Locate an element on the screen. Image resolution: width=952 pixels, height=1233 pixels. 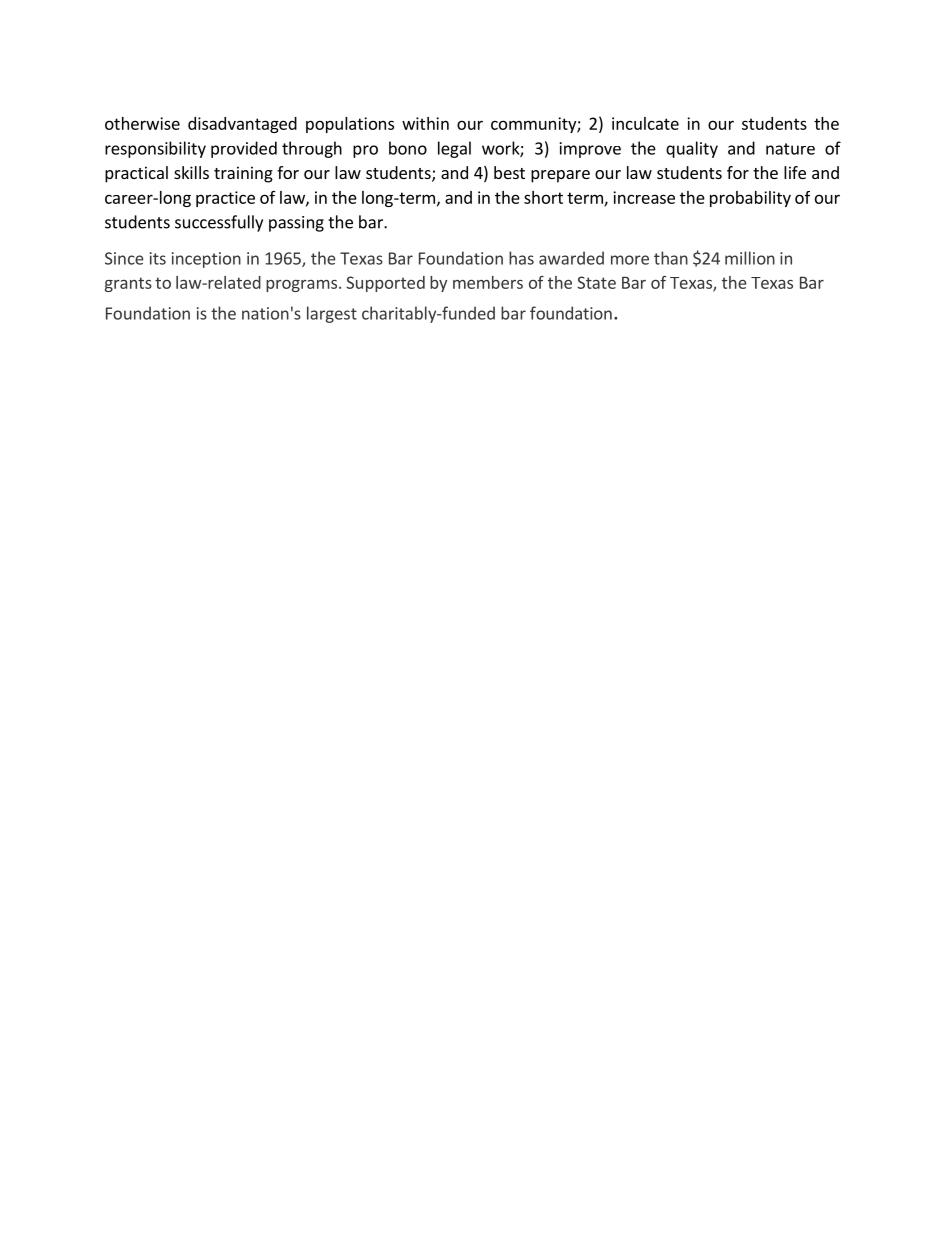
inception is located at coordinates (206, 260).
